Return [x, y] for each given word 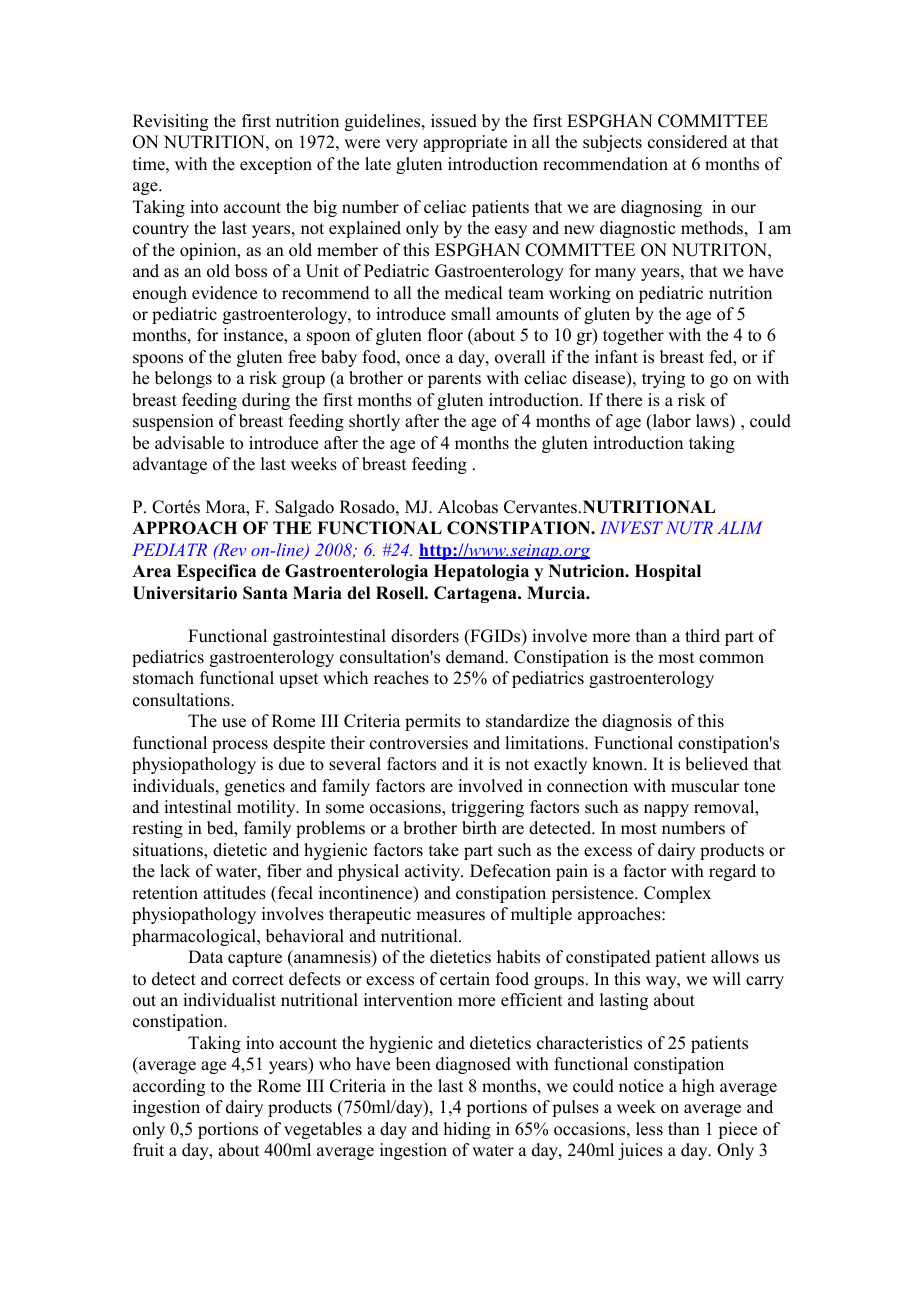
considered [688, 142]
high [698, 1087]
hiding [467, 1130]
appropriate [465, 143]
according [169, 1087]
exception [276, 165]
